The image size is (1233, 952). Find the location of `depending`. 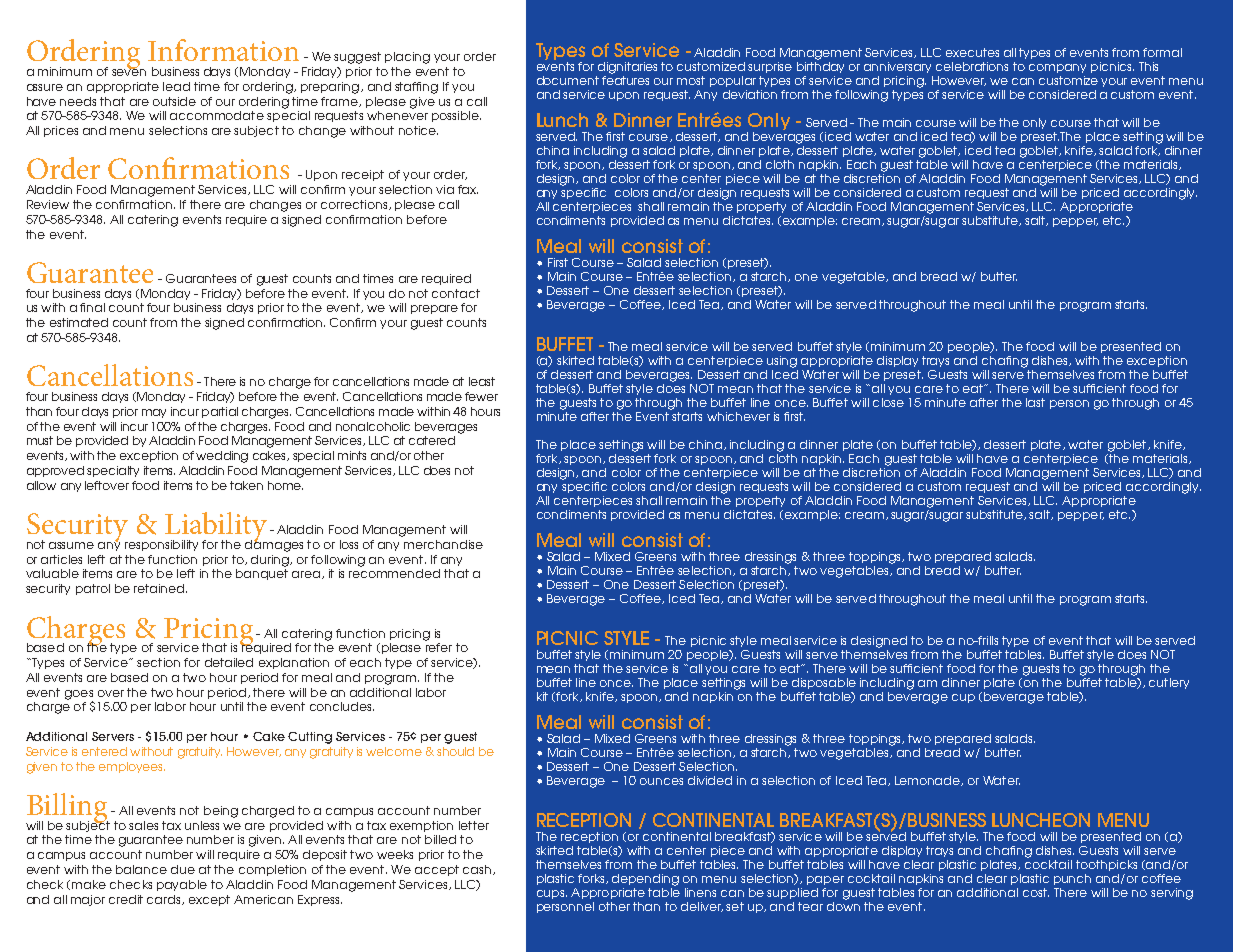

depending is located at coordinates (645, 880).
